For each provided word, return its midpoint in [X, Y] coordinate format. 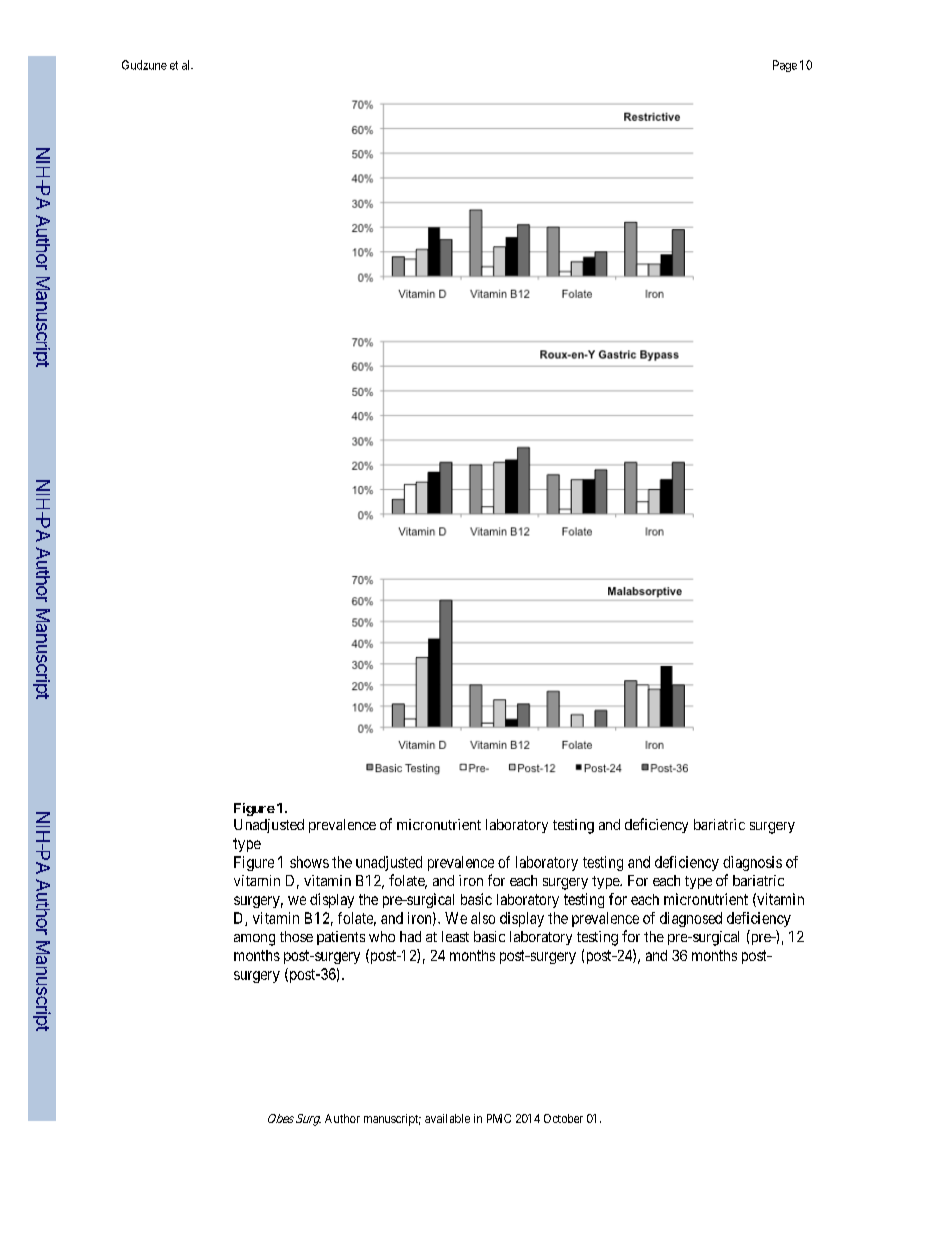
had [410, 936]
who [382, 936]
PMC [499, 1118]
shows [309, 862]
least [455, 936]
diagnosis [752, 863]
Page [785, 66]
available [447, 1118]
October [563, 1118]
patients [341, 938]
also [483, 918]
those [296, 936]
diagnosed [691, 919]
